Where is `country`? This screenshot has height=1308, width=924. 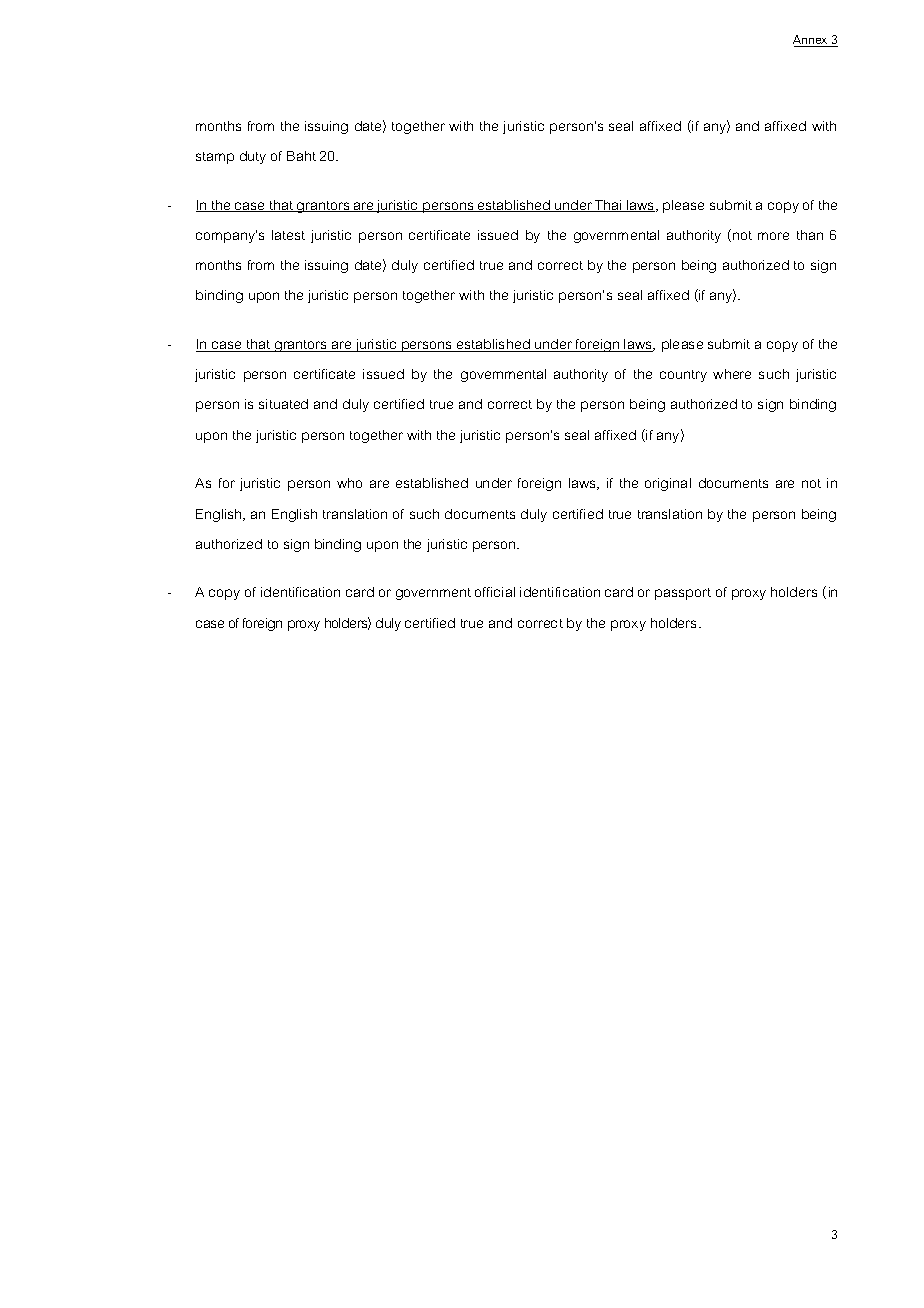
country is located at coordinates (683, 376).
